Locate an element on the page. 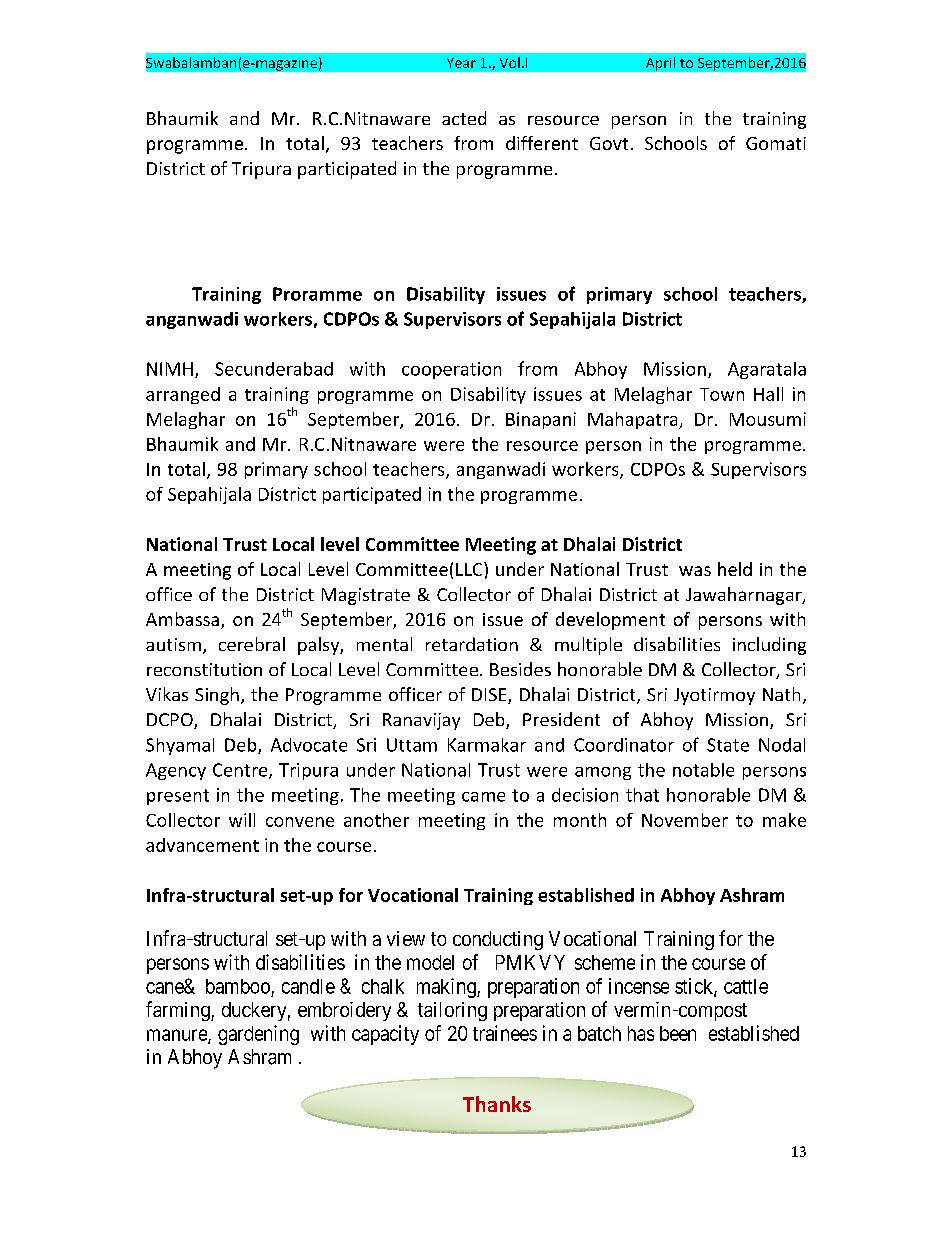 The width and height of the image is (952, 1233). Centre is located at coordinates (241, 771).
